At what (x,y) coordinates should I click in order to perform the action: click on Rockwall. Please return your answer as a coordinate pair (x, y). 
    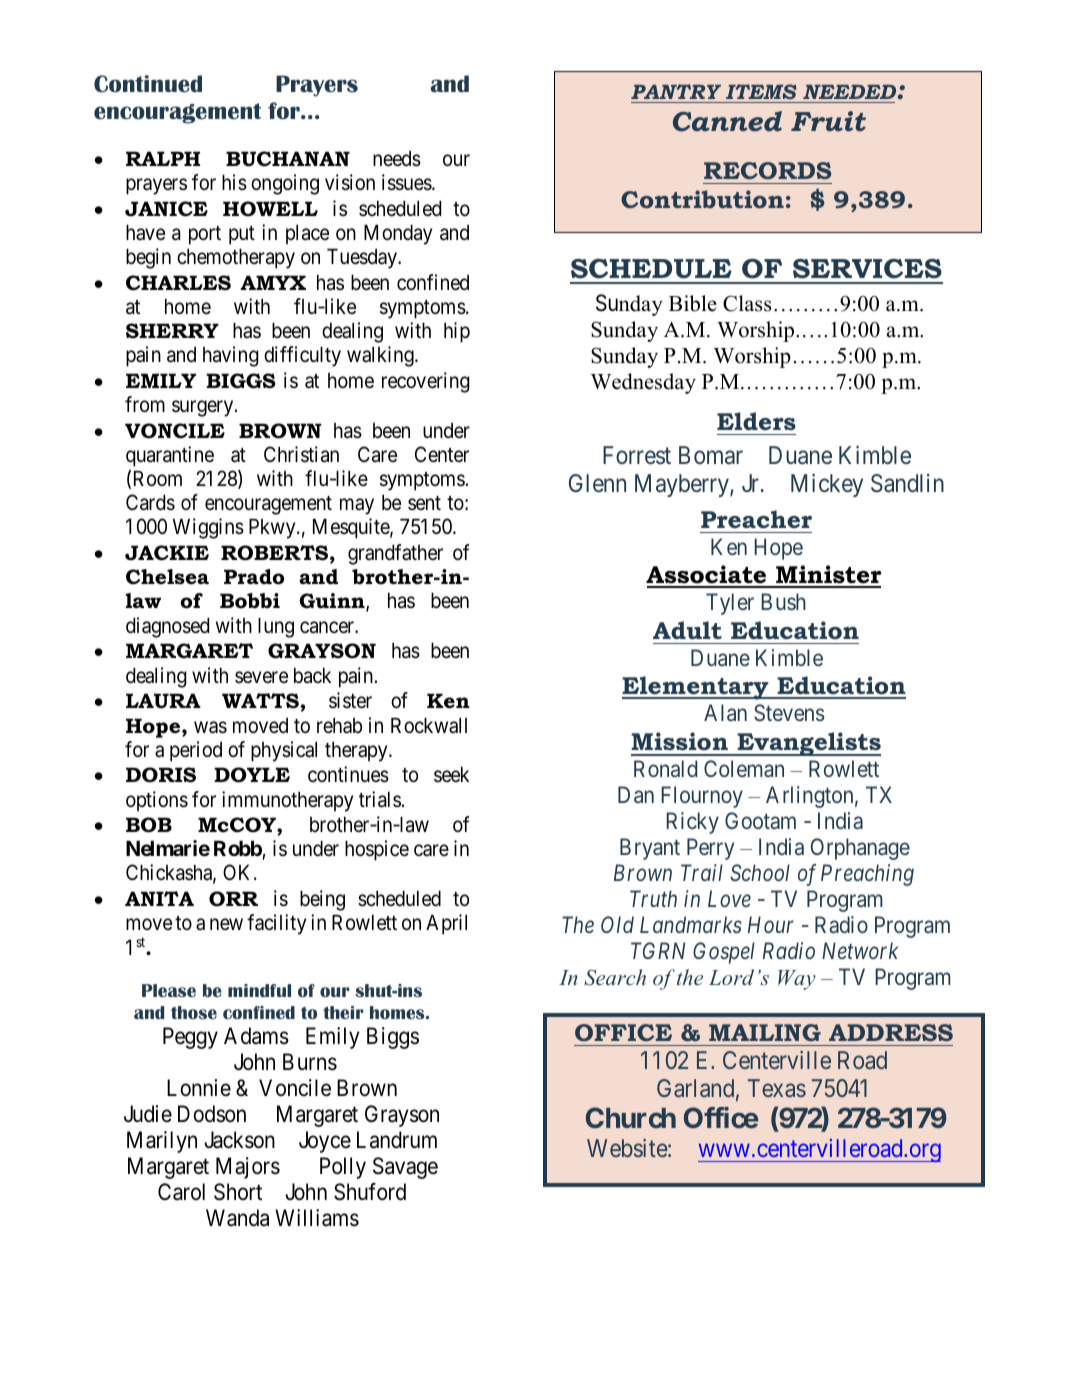
    Looking at the image, I should click on (429, 726).
